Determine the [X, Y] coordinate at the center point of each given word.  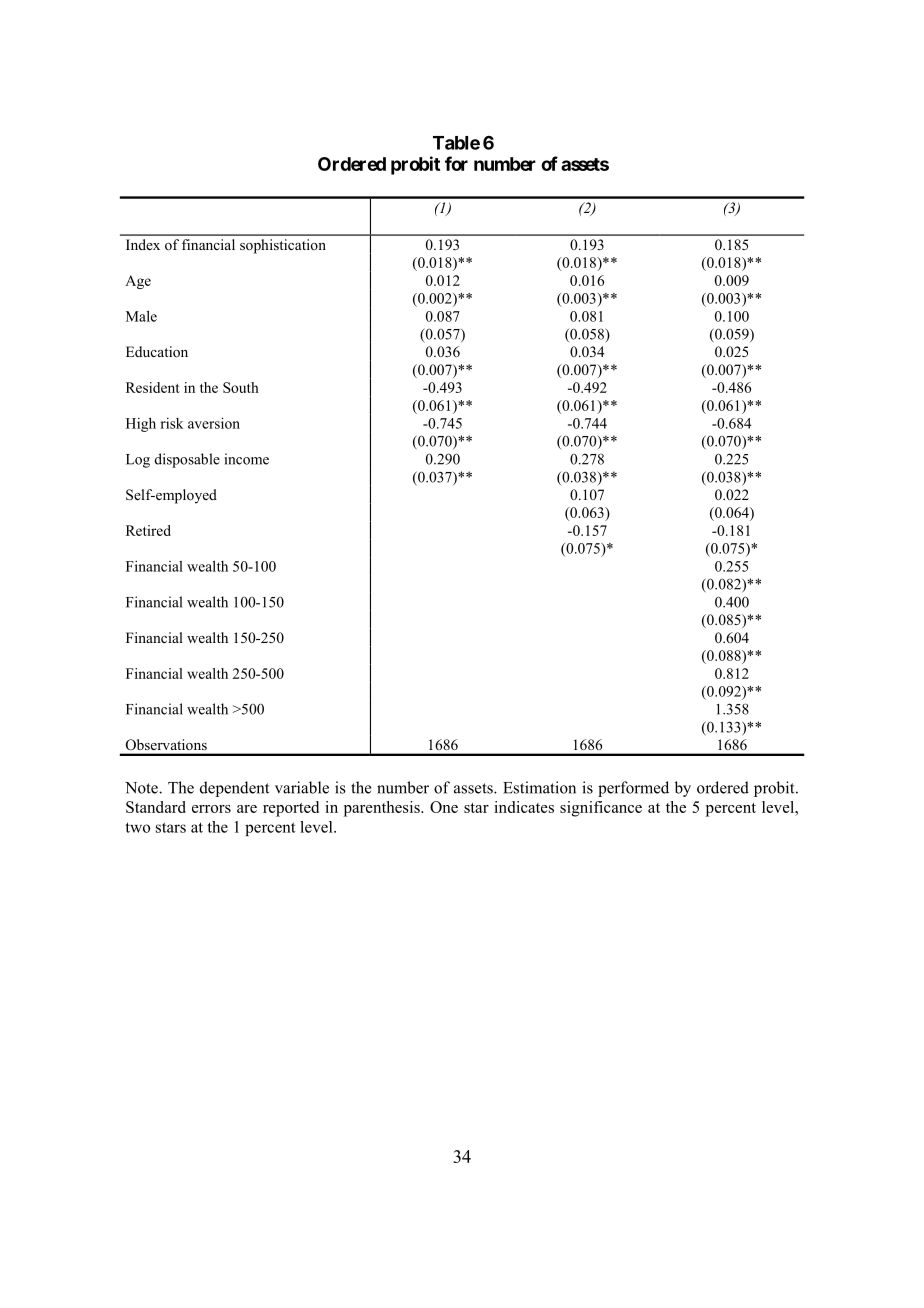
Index [143, 244]
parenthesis [383, 809]
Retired [148, 530]
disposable [187, 460]
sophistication [283, 246]
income [247, 459]
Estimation [539, 787]
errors [211, 809]
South [241, 387]
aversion [214, 423]
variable [302, 787]
